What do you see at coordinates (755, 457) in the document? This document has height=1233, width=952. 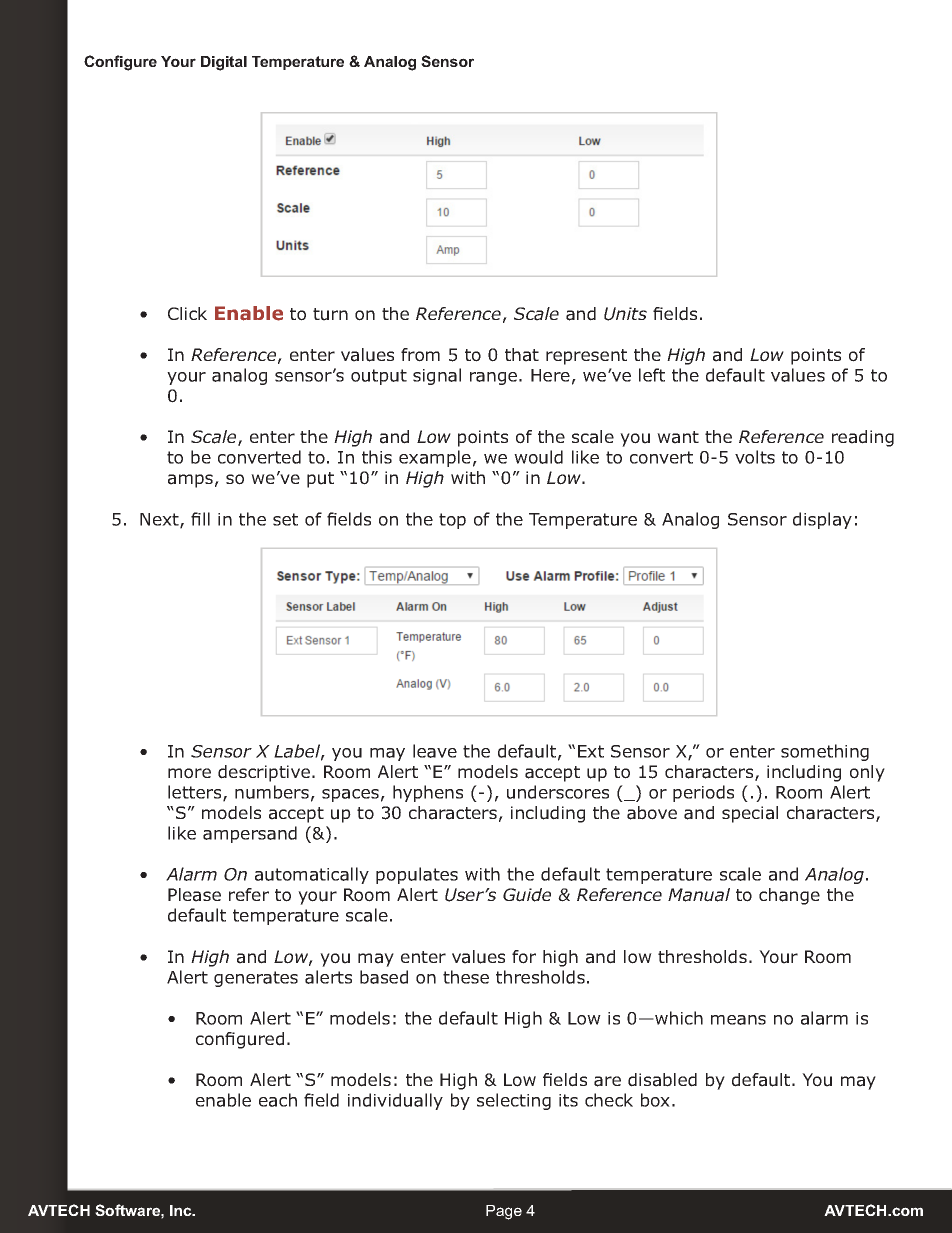 I see `volts` at bounding box center [755, 457].
